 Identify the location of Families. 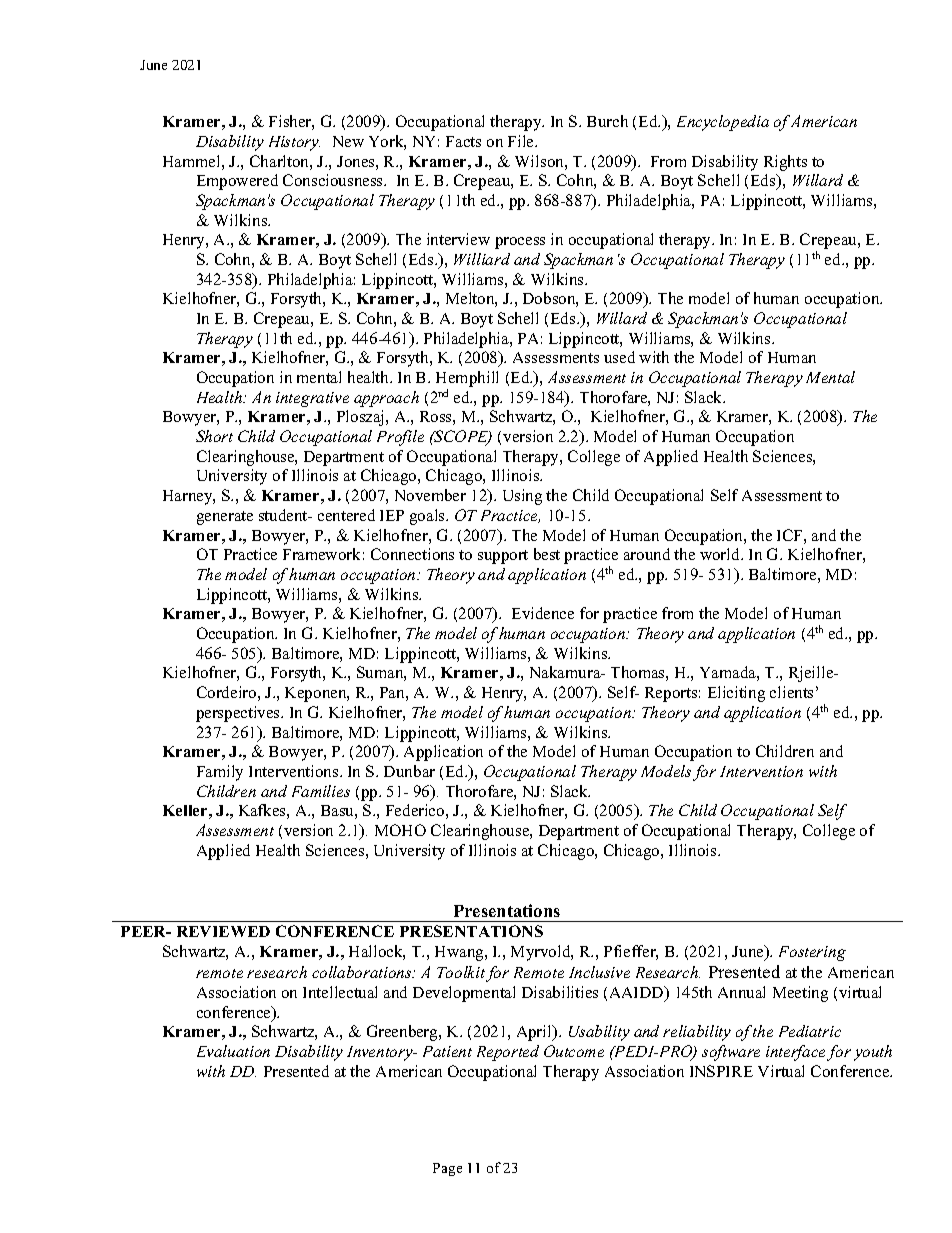
(321, 791).
